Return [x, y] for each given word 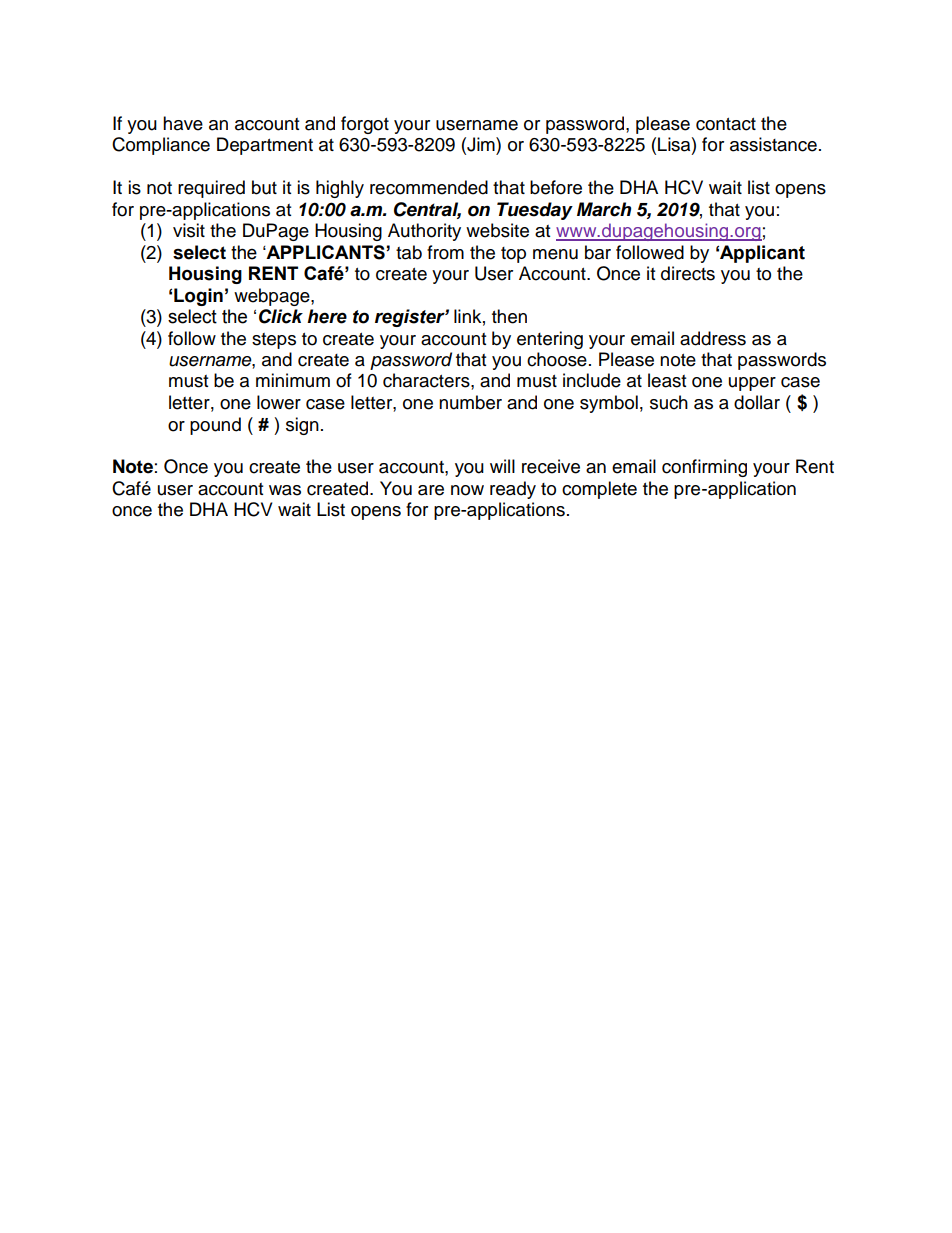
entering [550, 340]
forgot [365, 125]
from [445, 252]
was [285, 490]
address [713, 338]
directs [688, 273]
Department [265, 146]
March [604, 209]
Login [198, 297]
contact [726, 124]
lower [279, 402]
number [470, 402]
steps [274, 341]
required [211, 189]
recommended [429, 187]
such [669, 402]
